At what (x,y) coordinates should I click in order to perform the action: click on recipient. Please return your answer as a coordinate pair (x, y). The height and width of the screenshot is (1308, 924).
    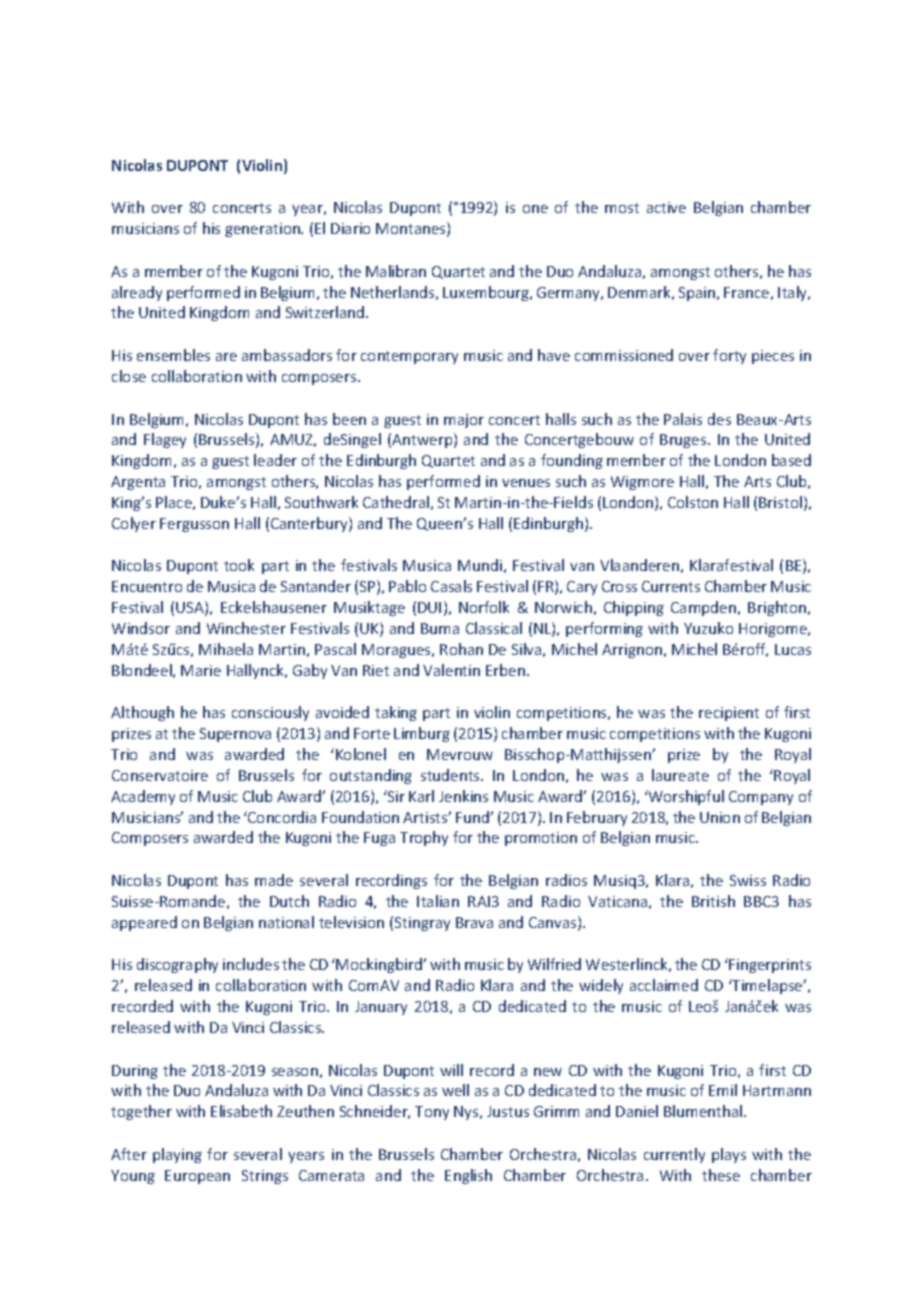
    Looking at the image, I should click on (729, 714).
